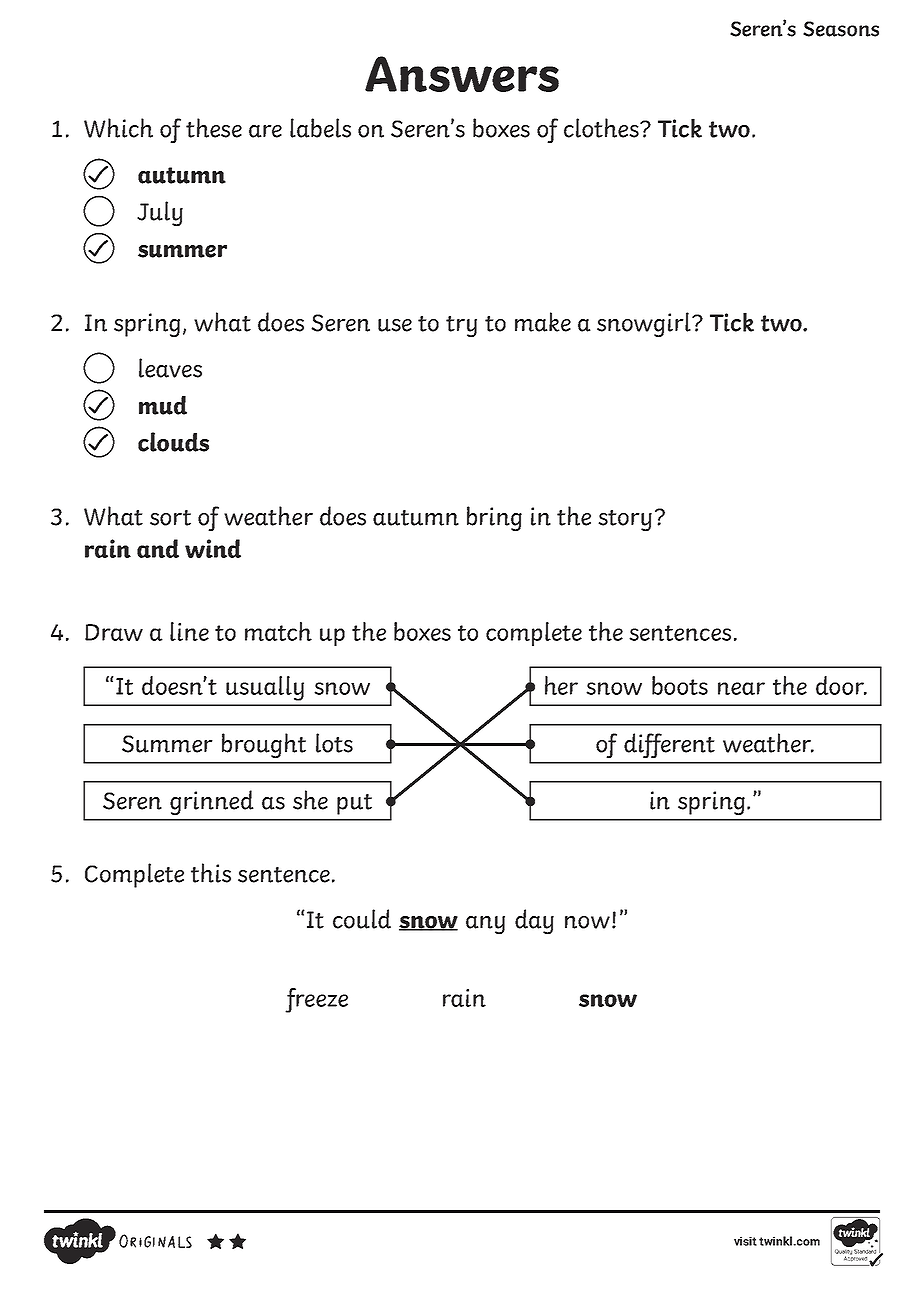 This screenshot has height=1308, width=924. I want to click on near, so click(741, 688).
